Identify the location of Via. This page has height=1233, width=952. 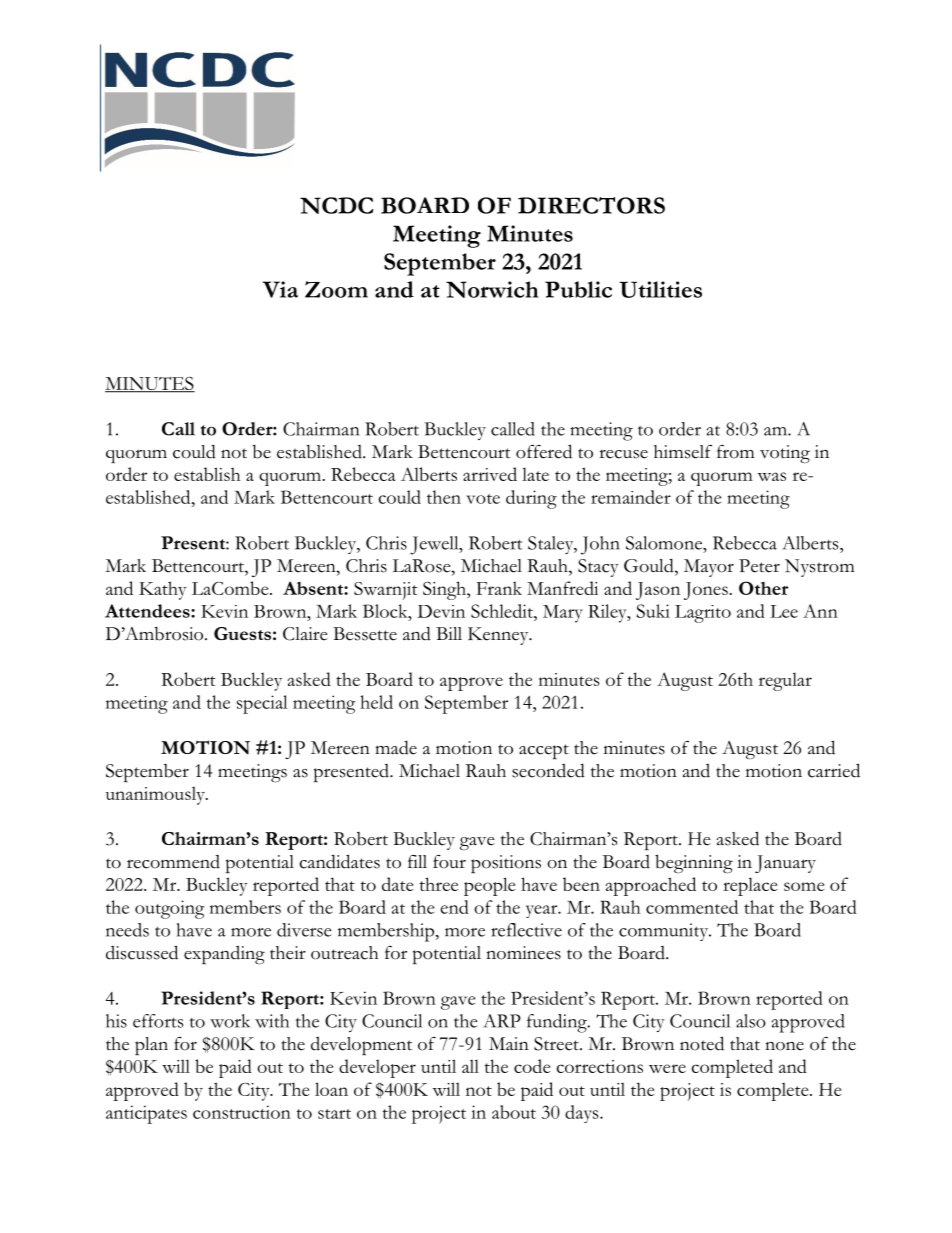
(280, 289).
